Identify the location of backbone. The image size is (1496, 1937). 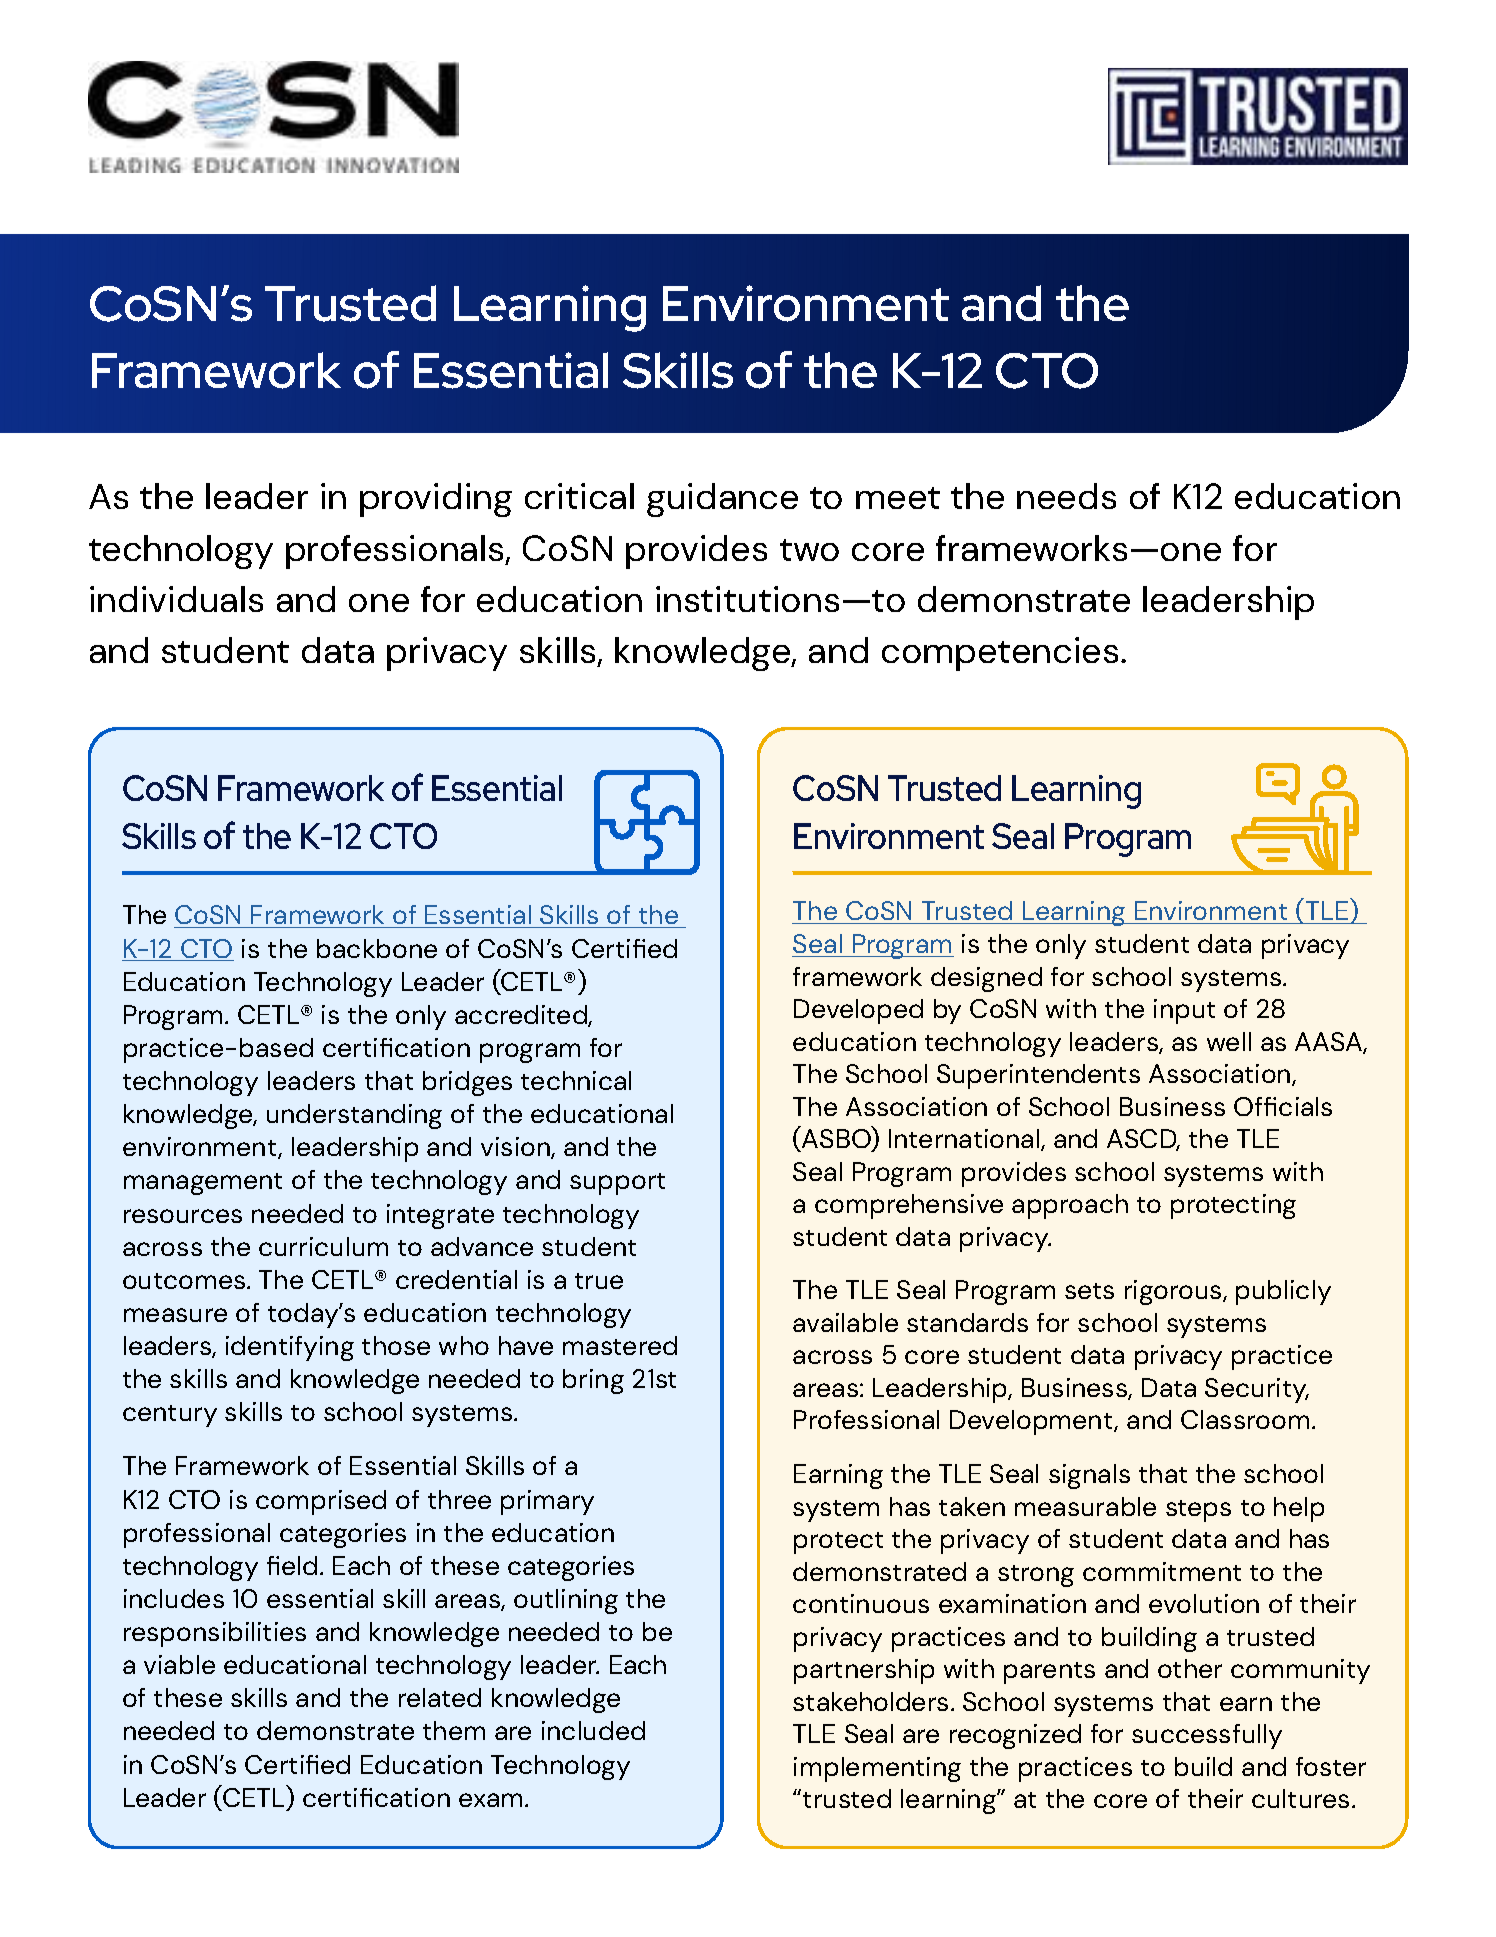
(377, 948).
